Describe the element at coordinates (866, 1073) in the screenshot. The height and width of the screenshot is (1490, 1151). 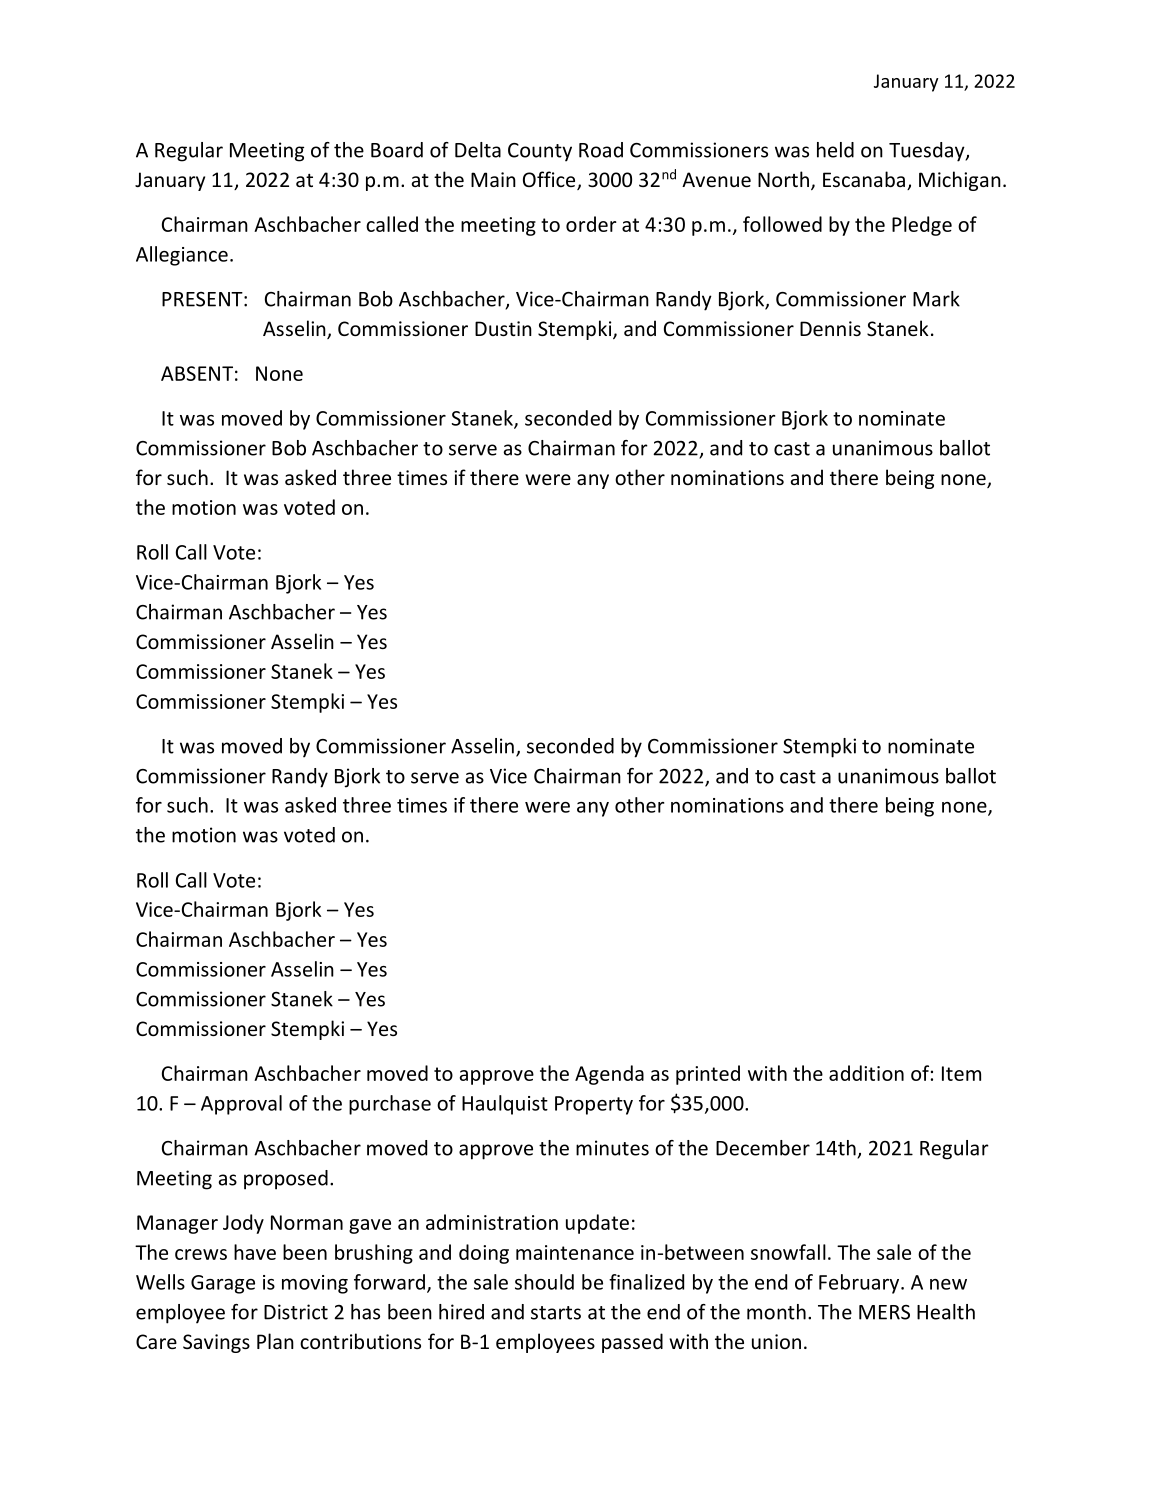
I see `addition` at that location.
